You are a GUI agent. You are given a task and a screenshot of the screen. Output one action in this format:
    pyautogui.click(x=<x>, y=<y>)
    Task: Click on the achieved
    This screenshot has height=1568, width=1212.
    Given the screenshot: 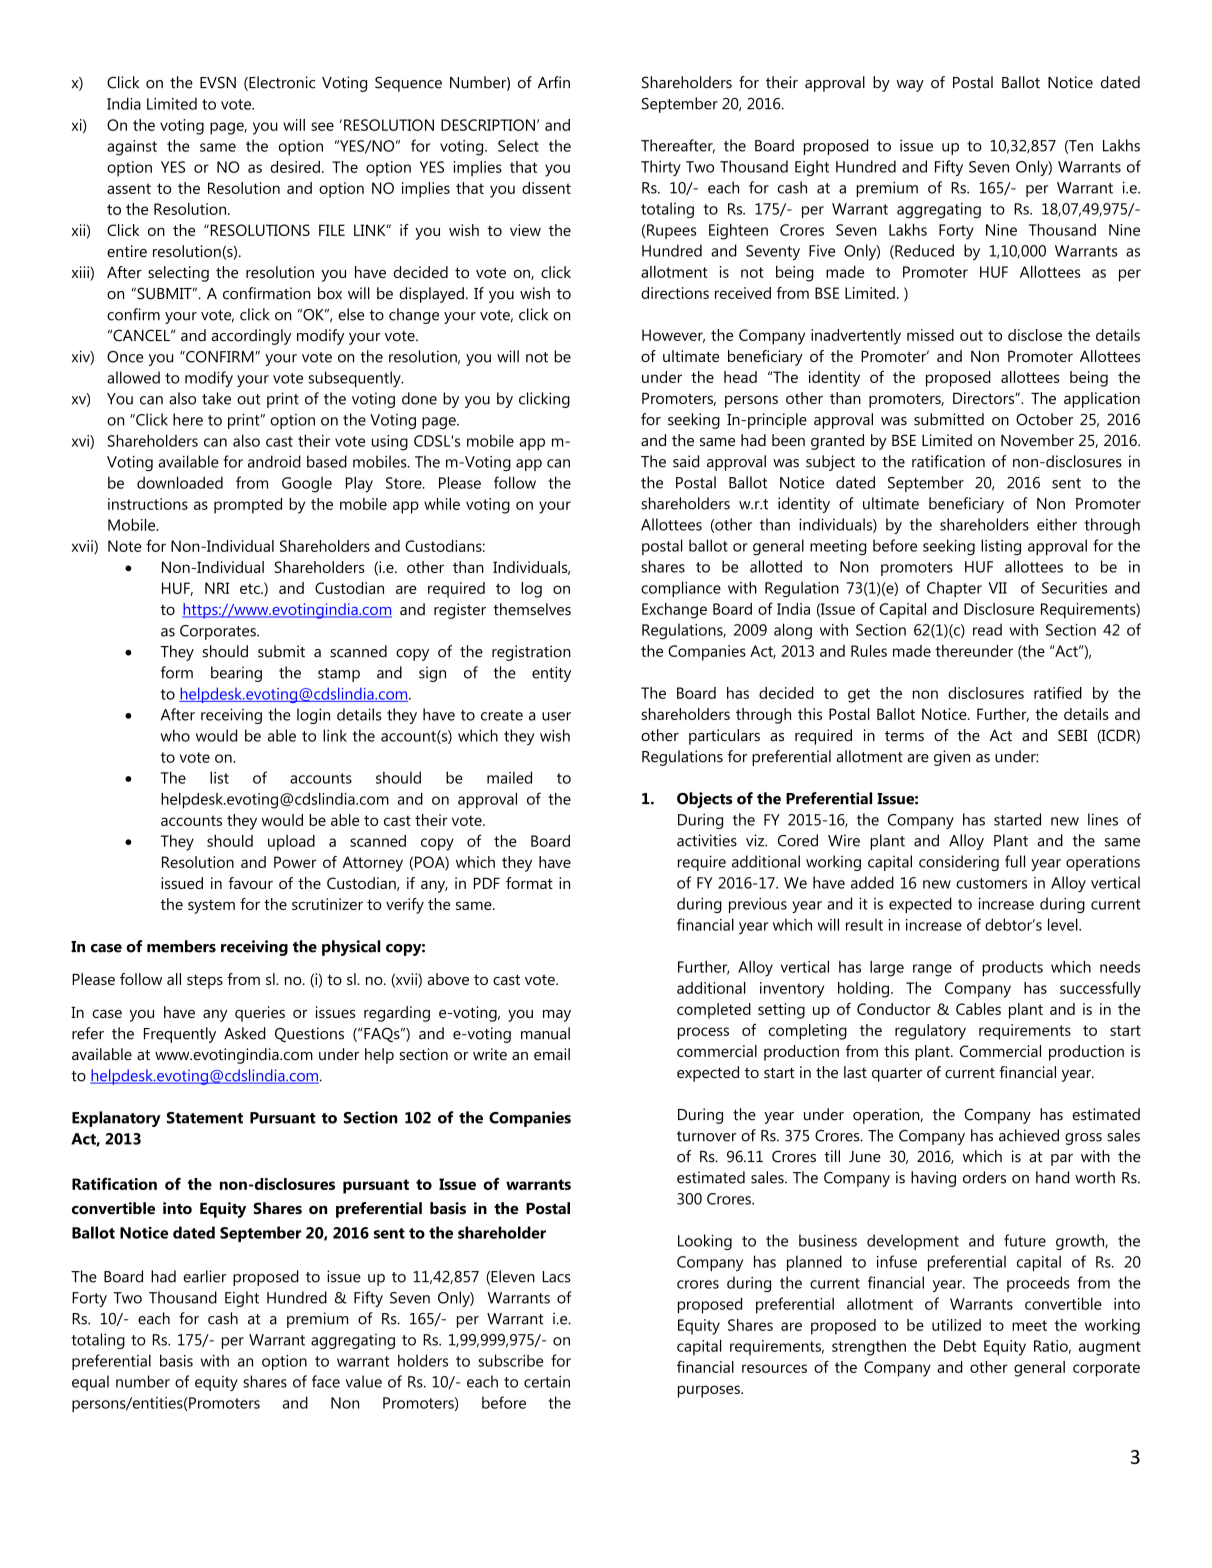 What is the action you would take?
    pyautogui.click(x=1029, y=1135)
